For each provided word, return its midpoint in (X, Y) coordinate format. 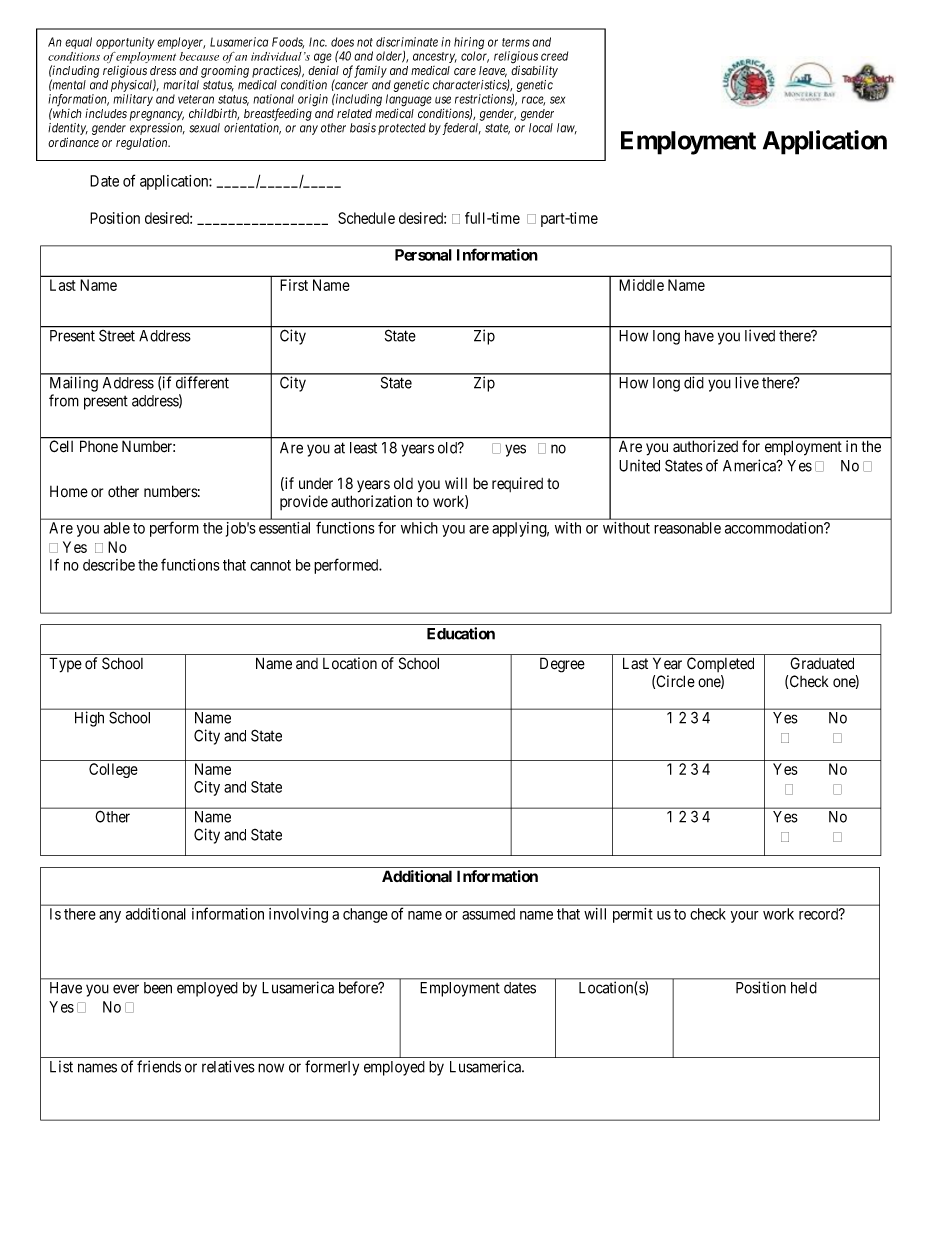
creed (554, 56)
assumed (488, 914)
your (745, 917)
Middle (641, 285)
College (113, 770)
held (803, 988)
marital (181, 85)
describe (109, 565)
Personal (423, 255)
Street (117, 336)
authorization (371, 501)
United (639, 465)
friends (159, 1066)
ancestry (435, 57)
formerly (332, 1068)
